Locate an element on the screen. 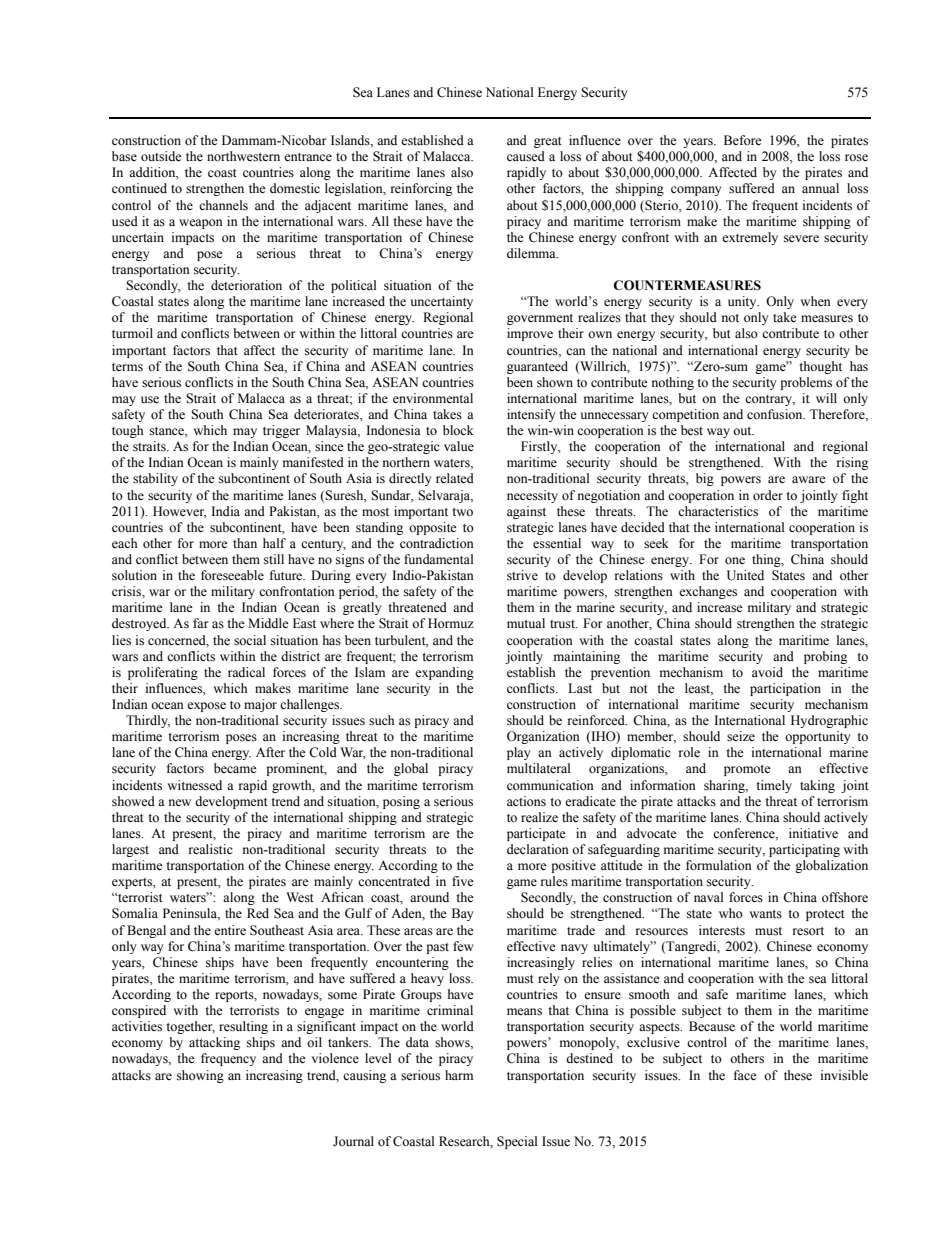 This screenshot has width=952, height=1233. channels is located at coordinates (223, 205).
